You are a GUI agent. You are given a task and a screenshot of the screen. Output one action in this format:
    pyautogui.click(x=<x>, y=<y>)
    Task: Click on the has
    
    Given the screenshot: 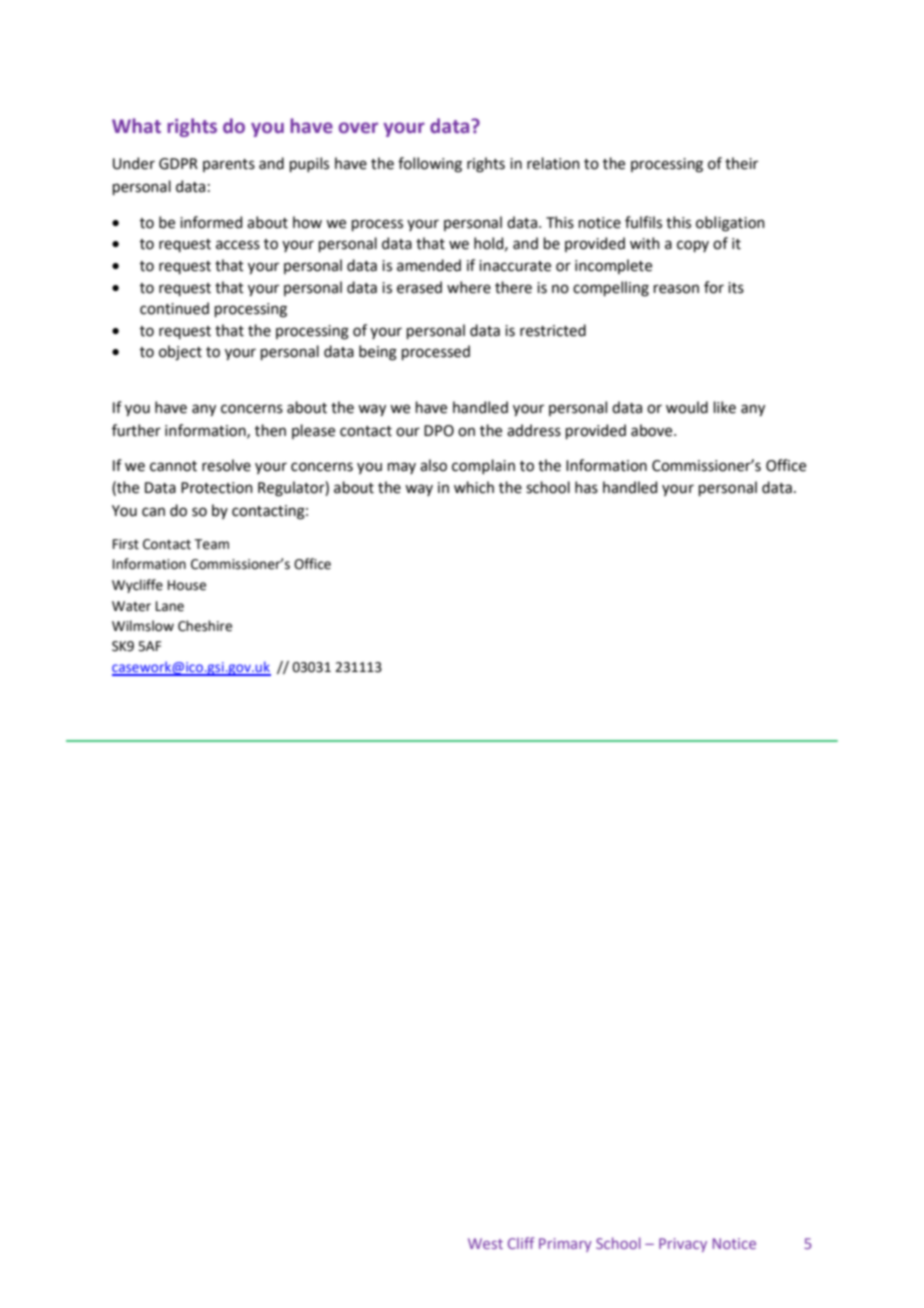 What is the action you would take?
    pyautogui.click(x=586, y=487)
